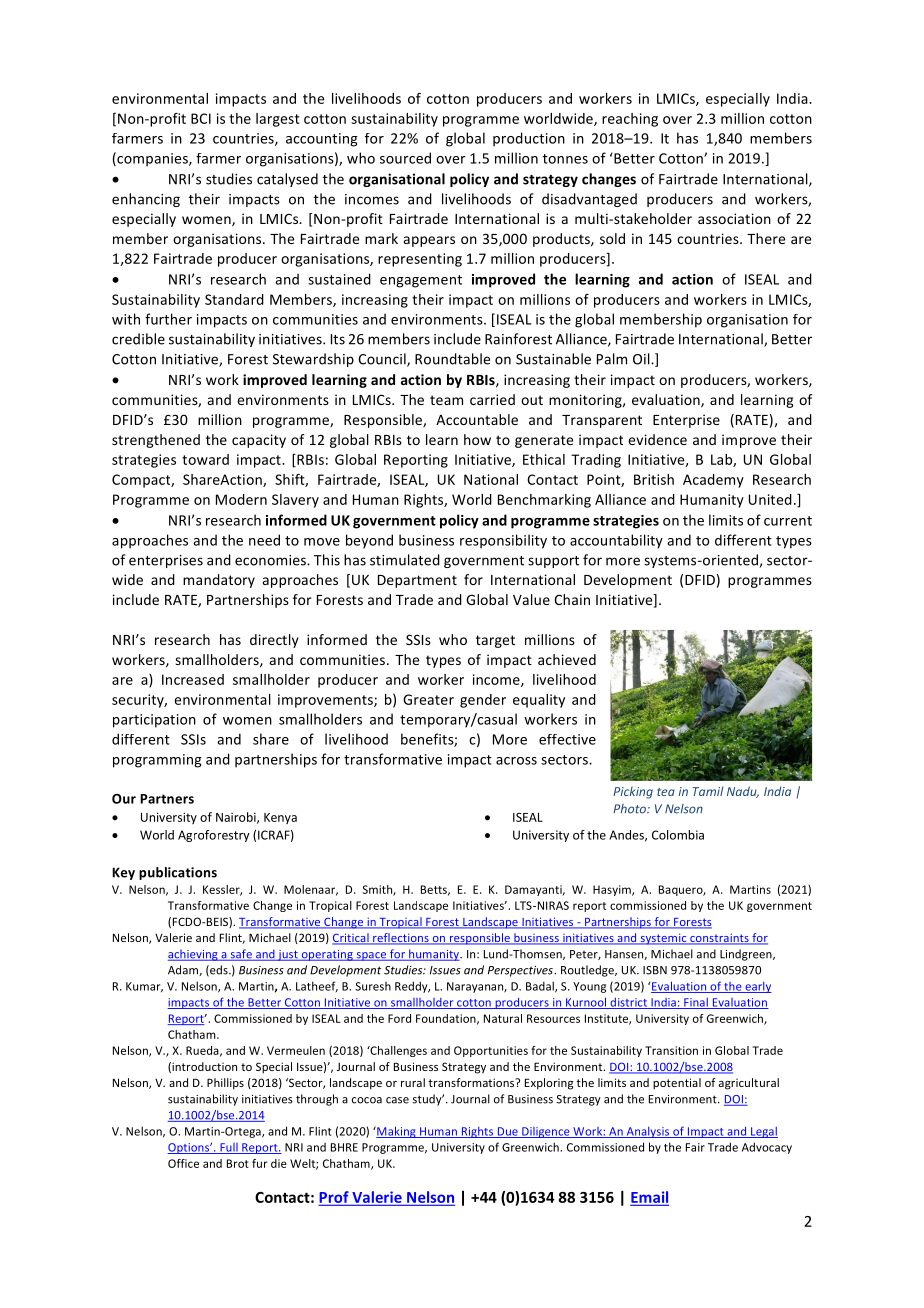  I want to click on Office, so click(183, 1163).
